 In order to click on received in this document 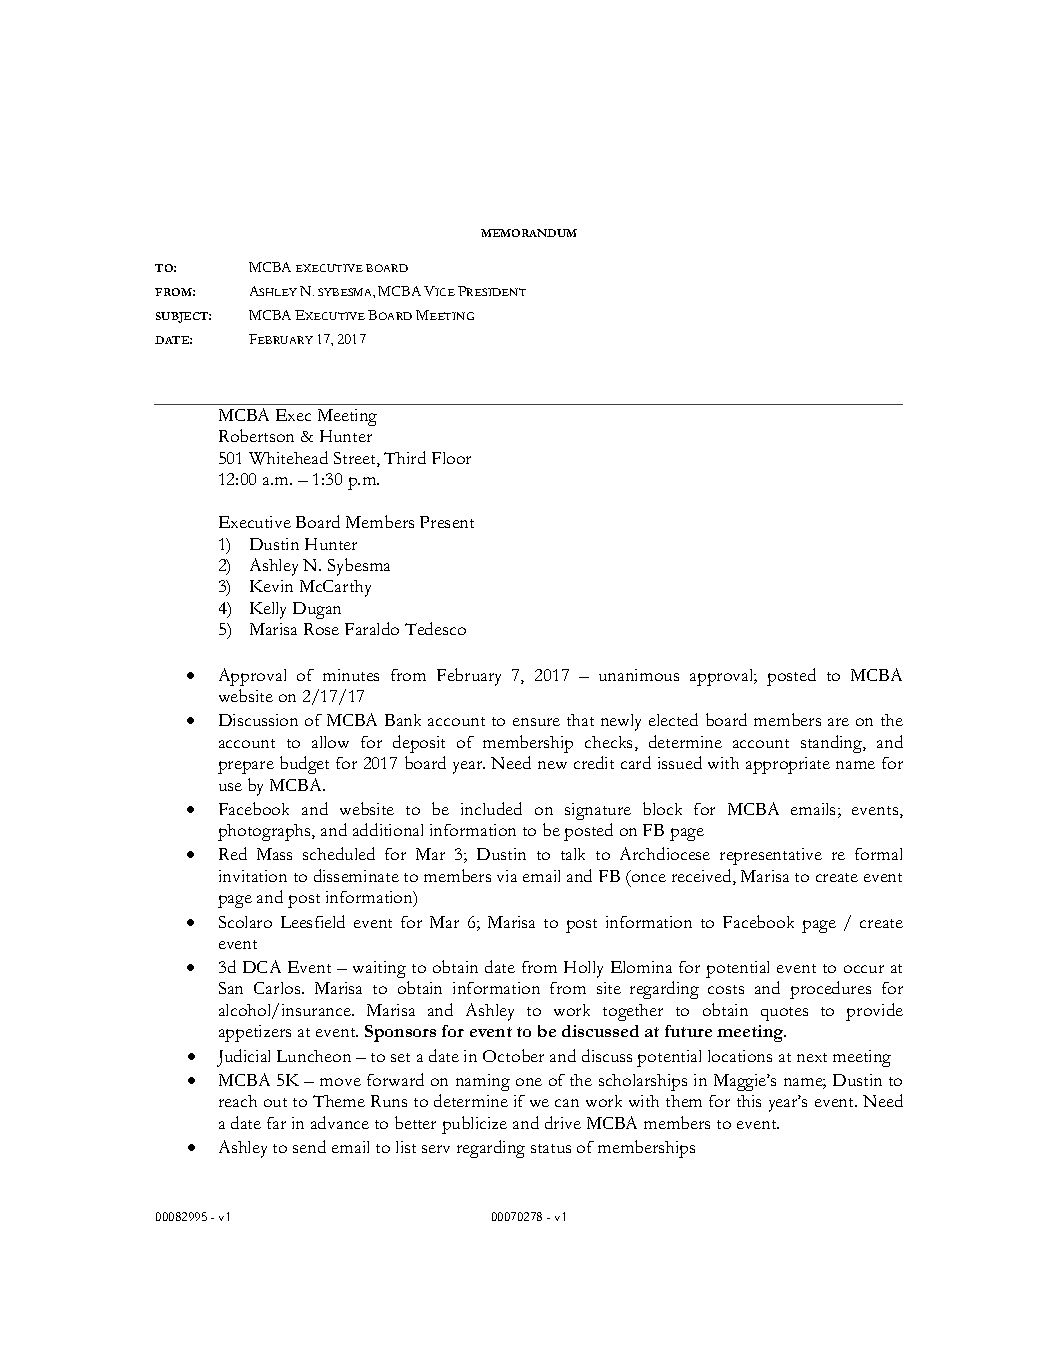, I will do `click(703, 877)`.
